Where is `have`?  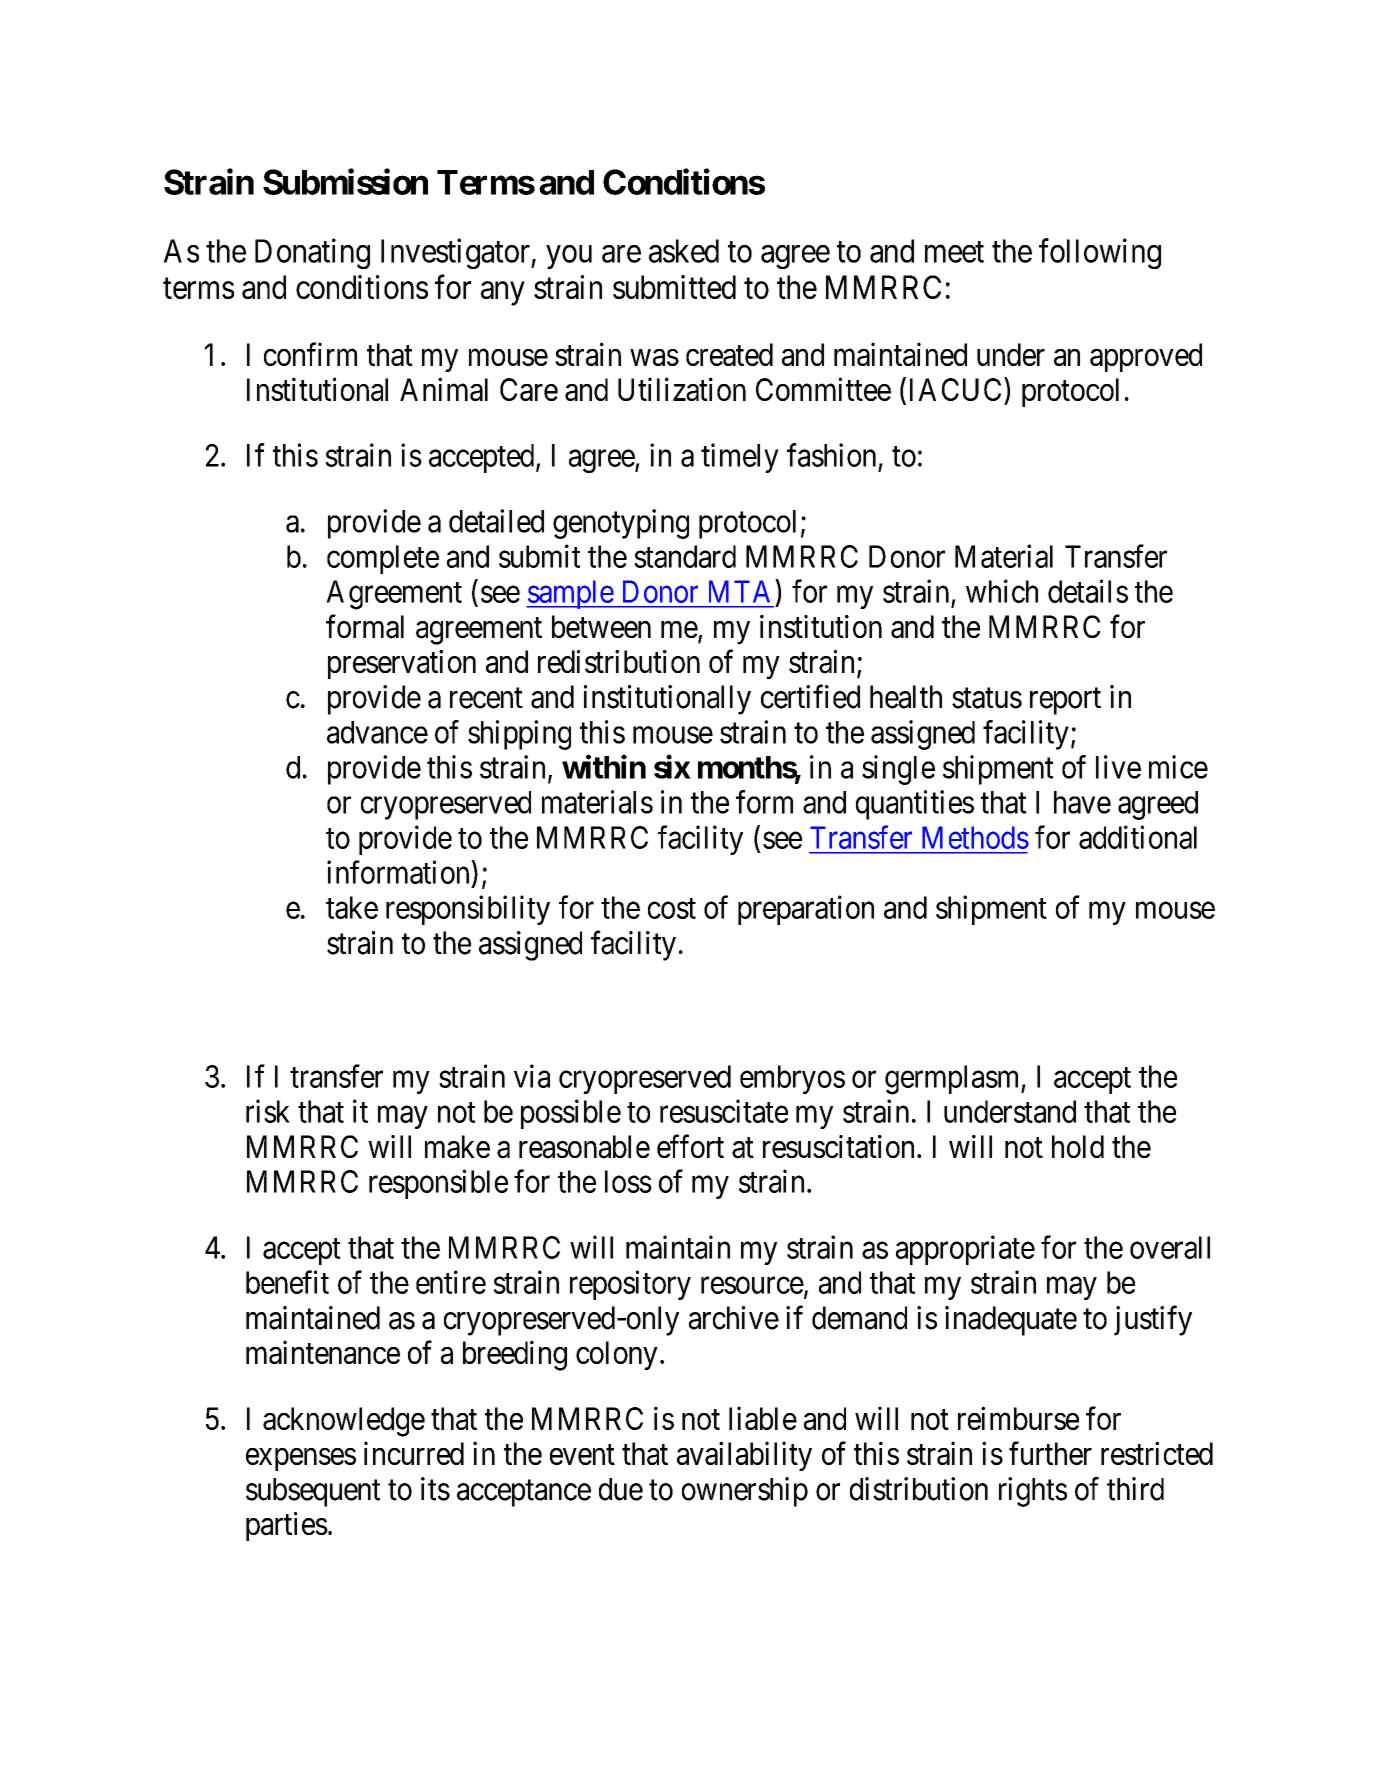 have is located at coordinates (1082, 802).
